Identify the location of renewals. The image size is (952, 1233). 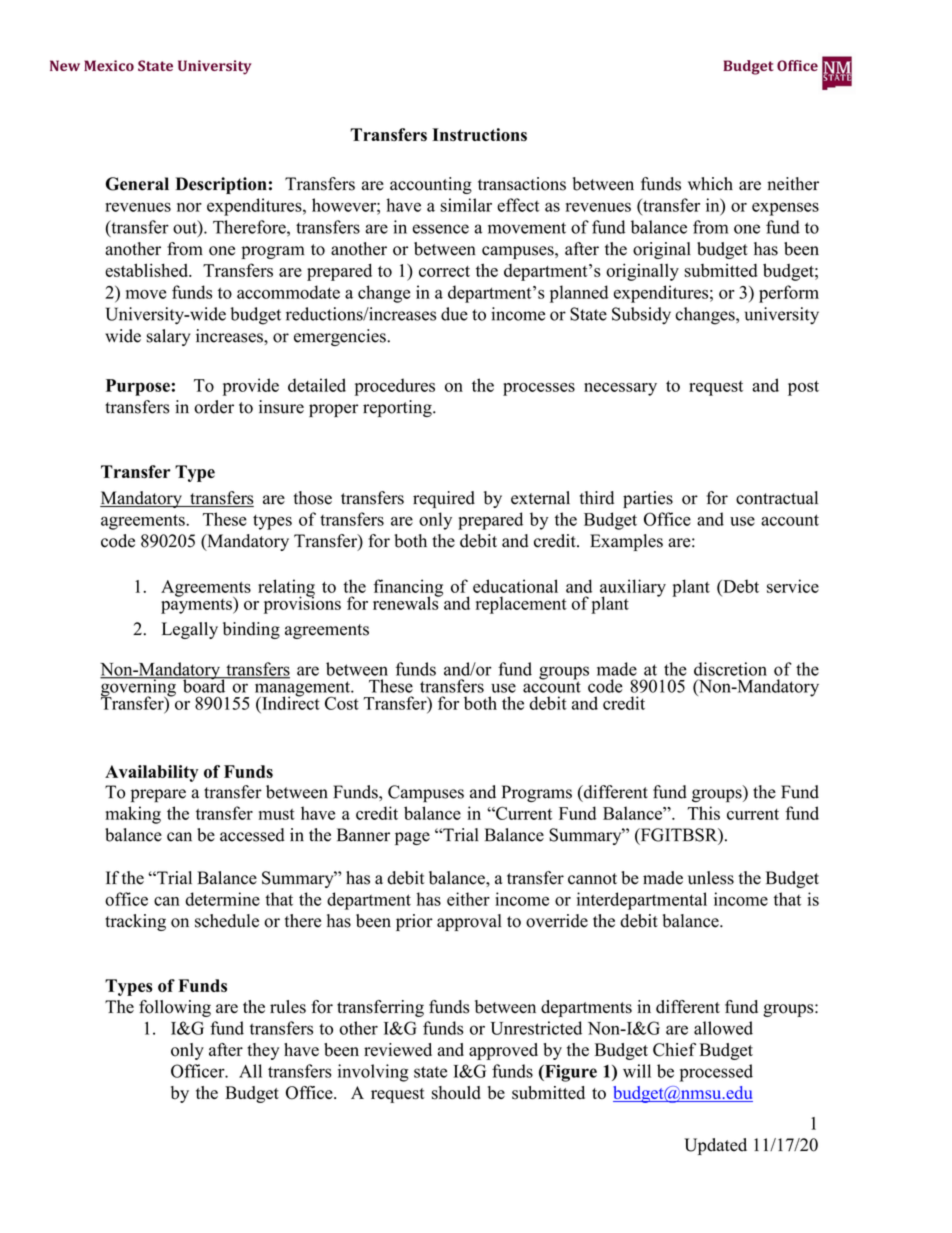
(407, 602).
